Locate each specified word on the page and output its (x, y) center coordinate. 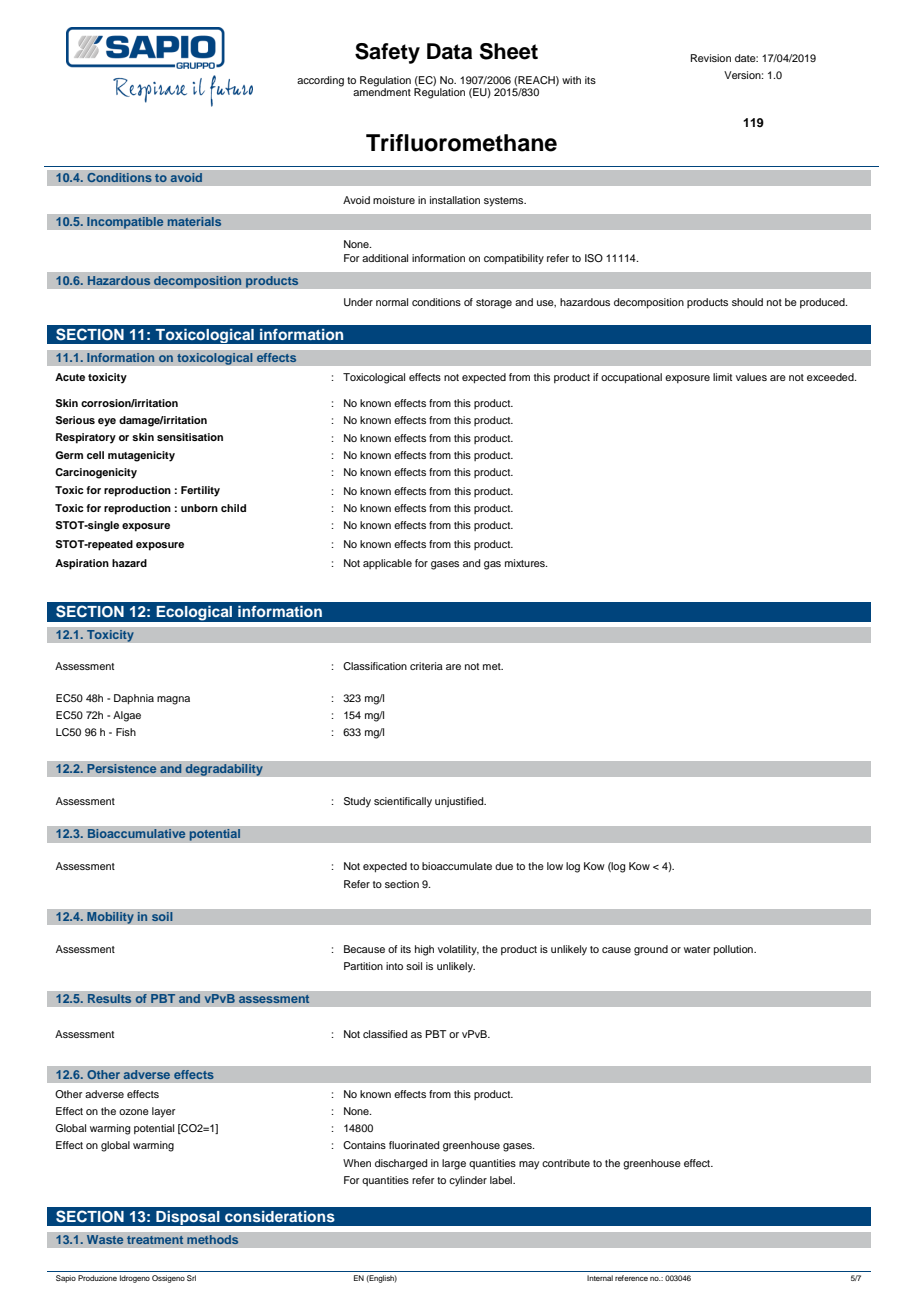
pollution (734, 950)
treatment (155, 1240)
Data (449, 51)
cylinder (468, 1181)
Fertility (200, 491)
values (751, 377)
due (504, 866)
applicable (387, 564)
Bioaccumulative (136, 833)
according (320, 81)
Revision (711, 58)
